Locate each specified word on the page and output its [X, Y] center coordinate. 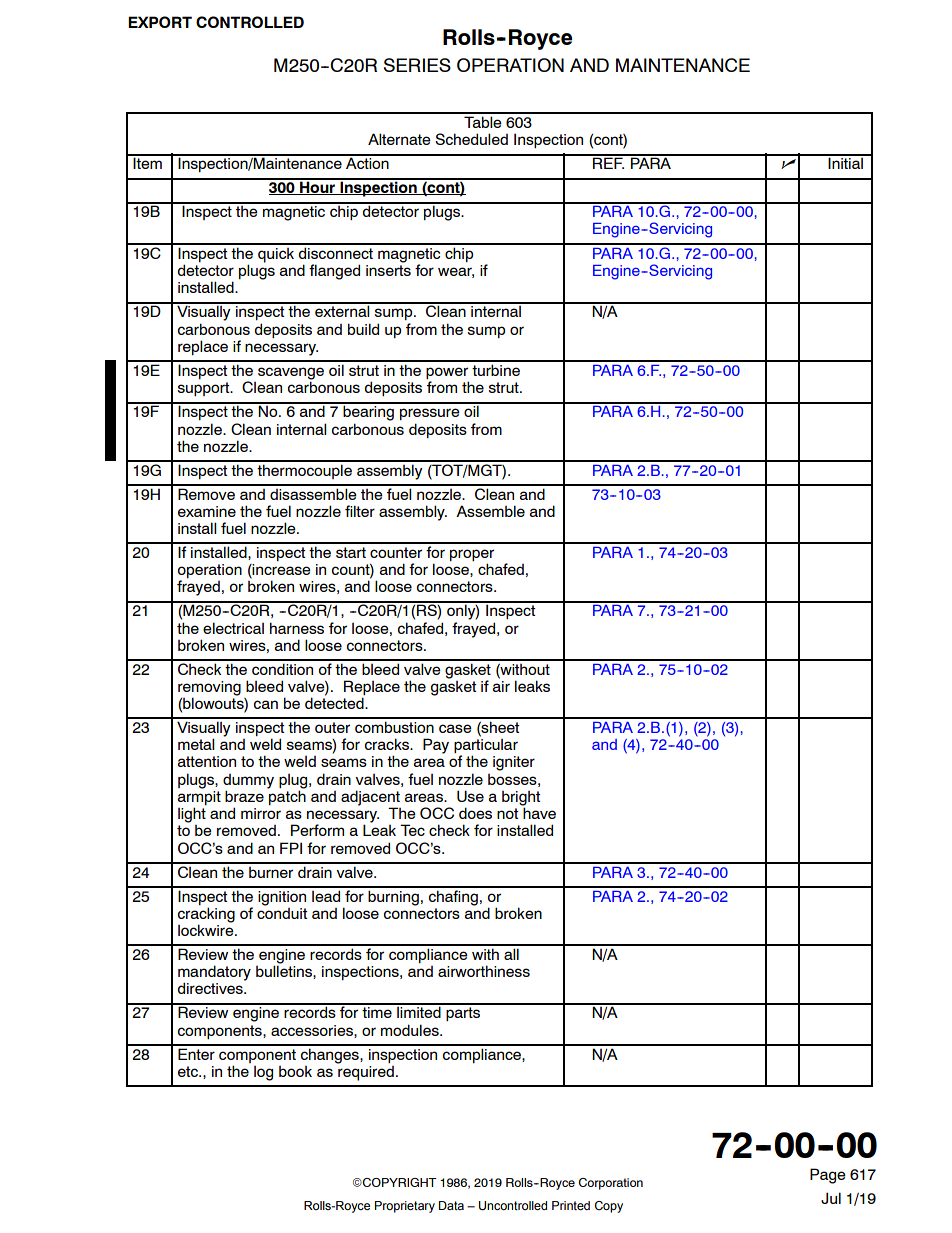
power [447, 373]
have [538, 812]
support [205, 389]
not [508, 813]
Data [451, 1205]
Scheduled [471, 139]
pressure [430, 414]
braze [244, 796]
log [263, 1073]
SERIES [417, 65]
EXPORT [160, 22]
